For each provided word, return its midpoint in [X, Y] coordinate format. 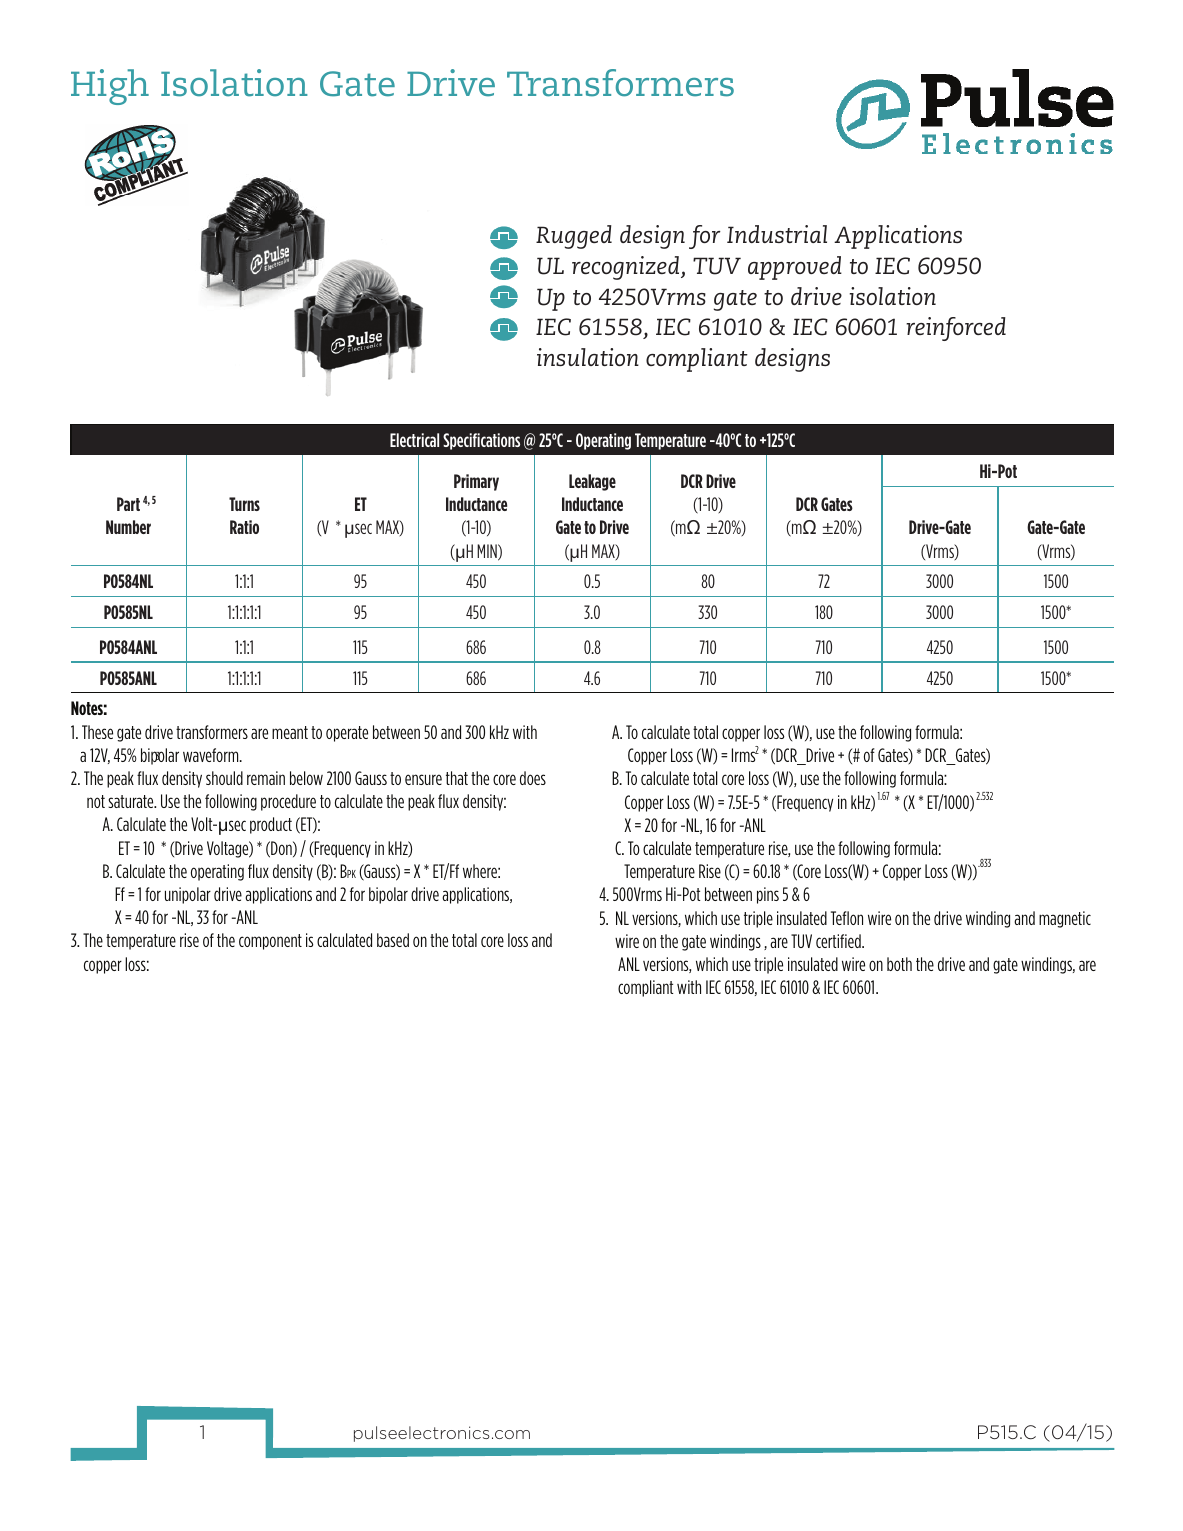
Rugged [574, 237]
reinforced [956, 329]
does [533, 778]
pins [768, 895]
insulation [588, 357]
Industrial [777, 234]
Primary [476, 482]
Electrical [414, 440]
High [110, 87]
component [270, 942]
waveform [212, 755]
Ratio [244, 527]
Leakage [592, 482]
